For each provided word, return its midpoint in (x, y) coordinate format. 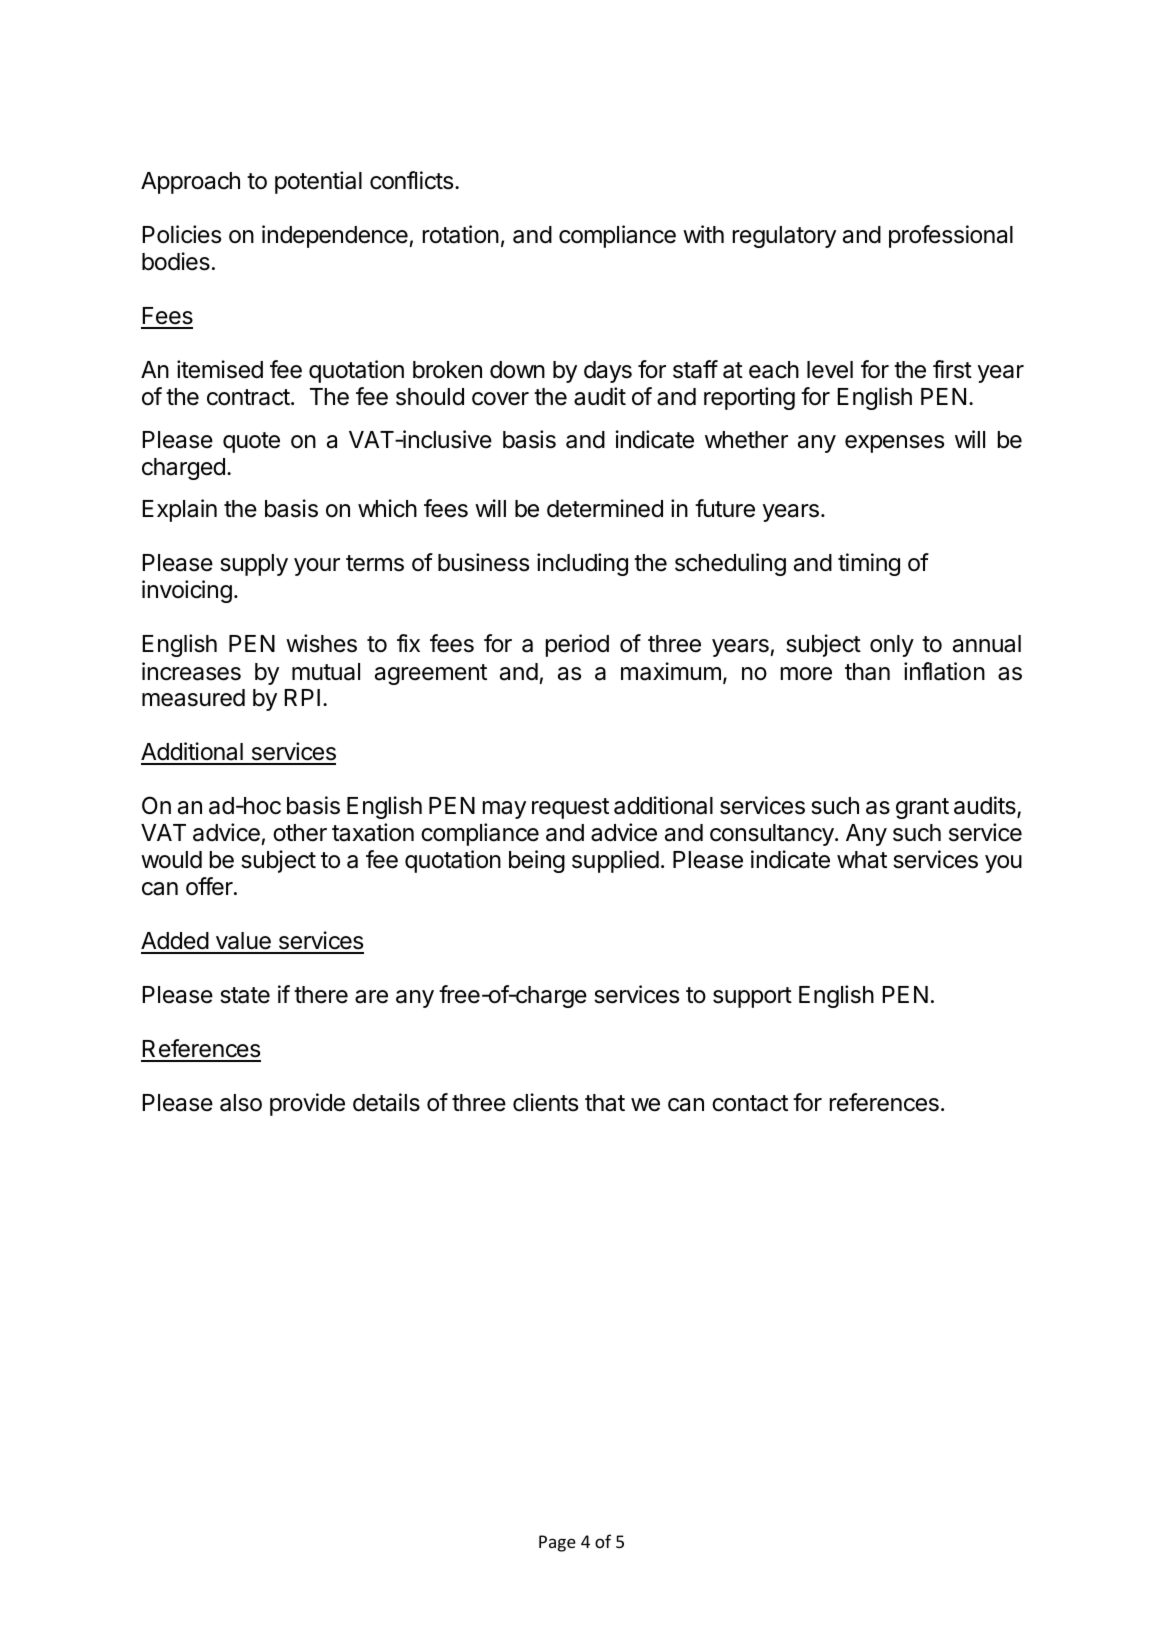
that (605, 1103)
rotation (461, 234)
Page (557, 1543)
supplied (615, 861)
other (300, 833)
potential (318, 182)
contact (750, 1103)
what (862, 860)
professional (951, 236)
